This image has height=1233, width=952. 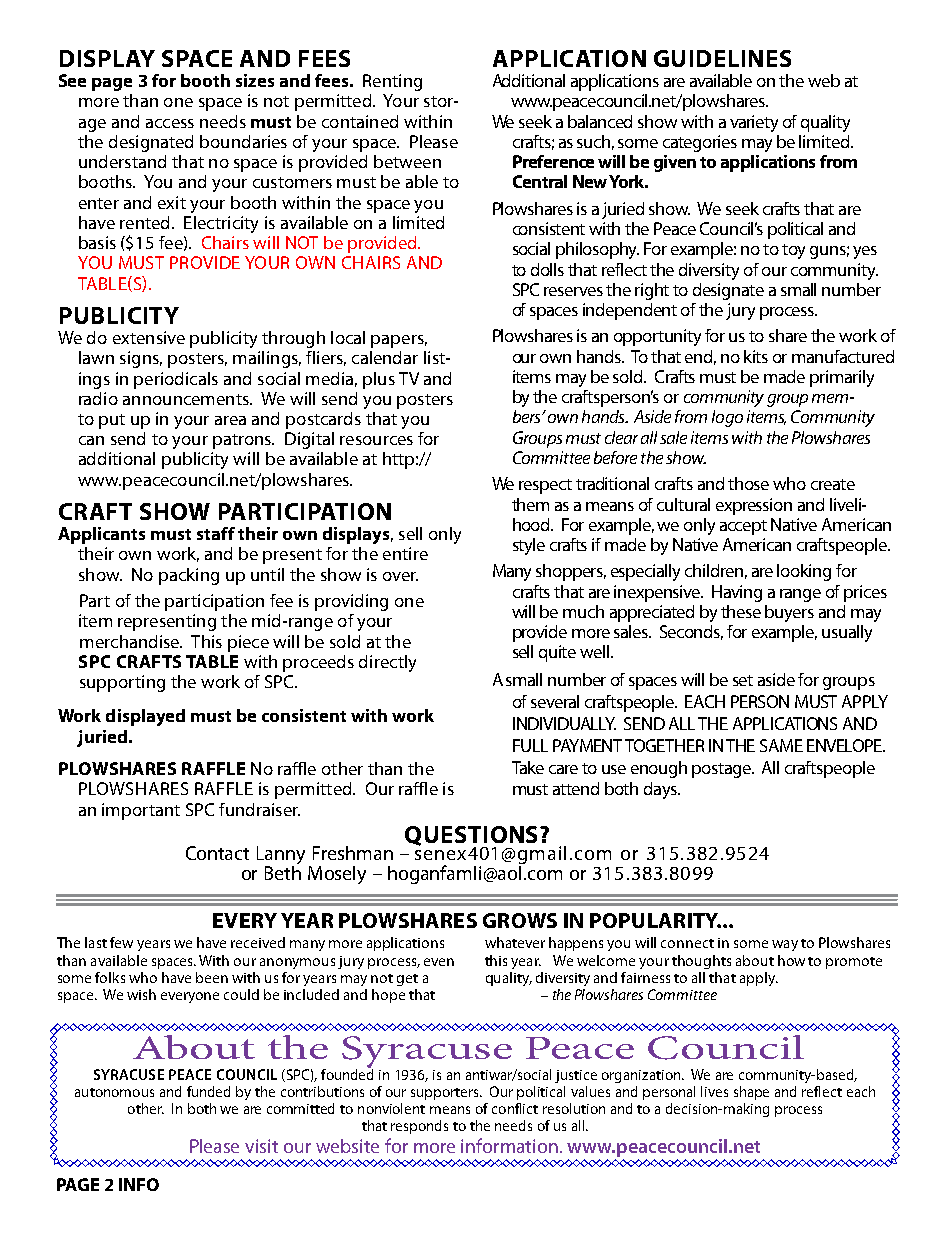 What do you see at coordinates (170, 123) in the image?
I see `access` at bounding box center [170, 123].
